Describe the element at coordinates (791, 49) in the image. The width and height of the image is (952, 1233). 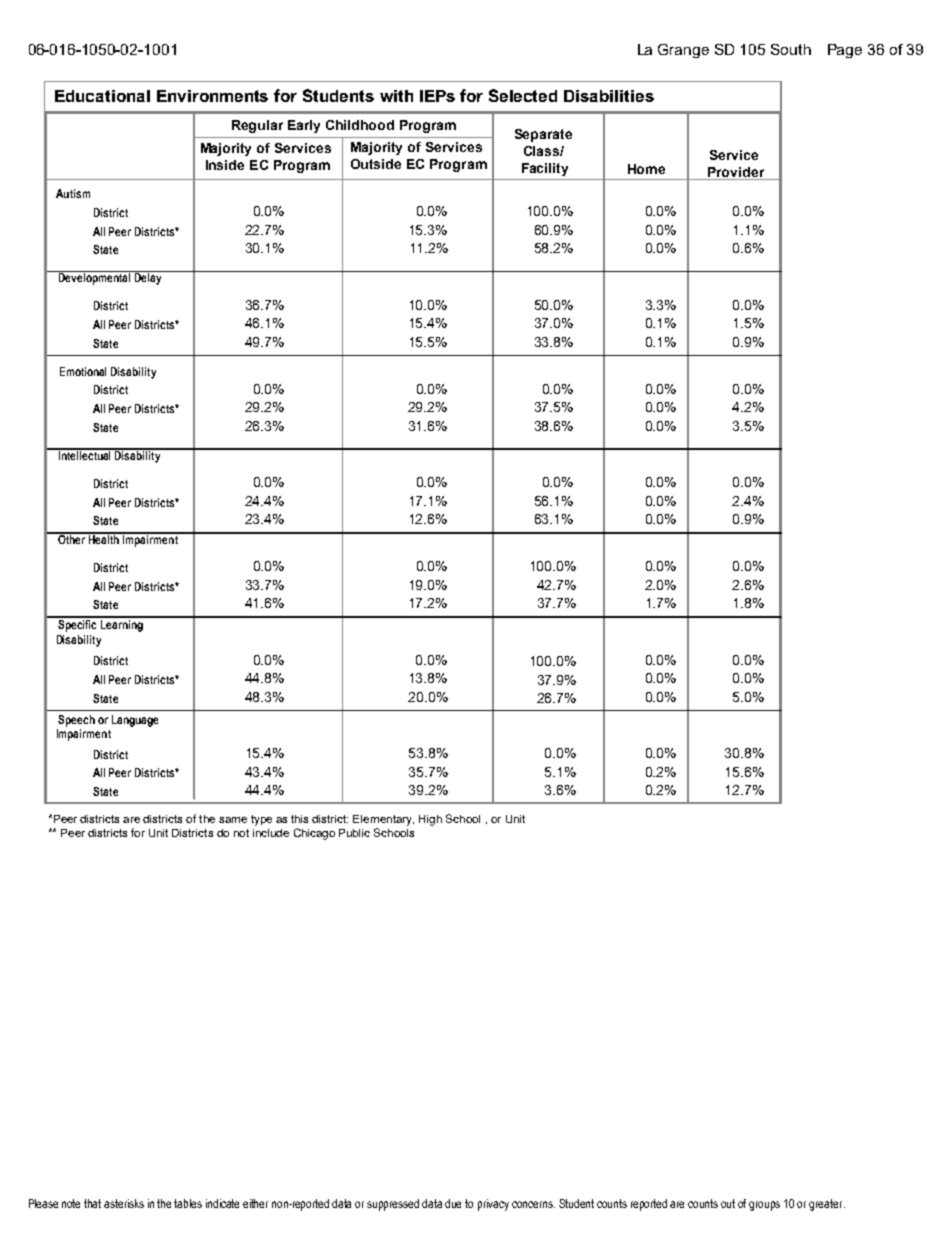
I see `South` at that location.
